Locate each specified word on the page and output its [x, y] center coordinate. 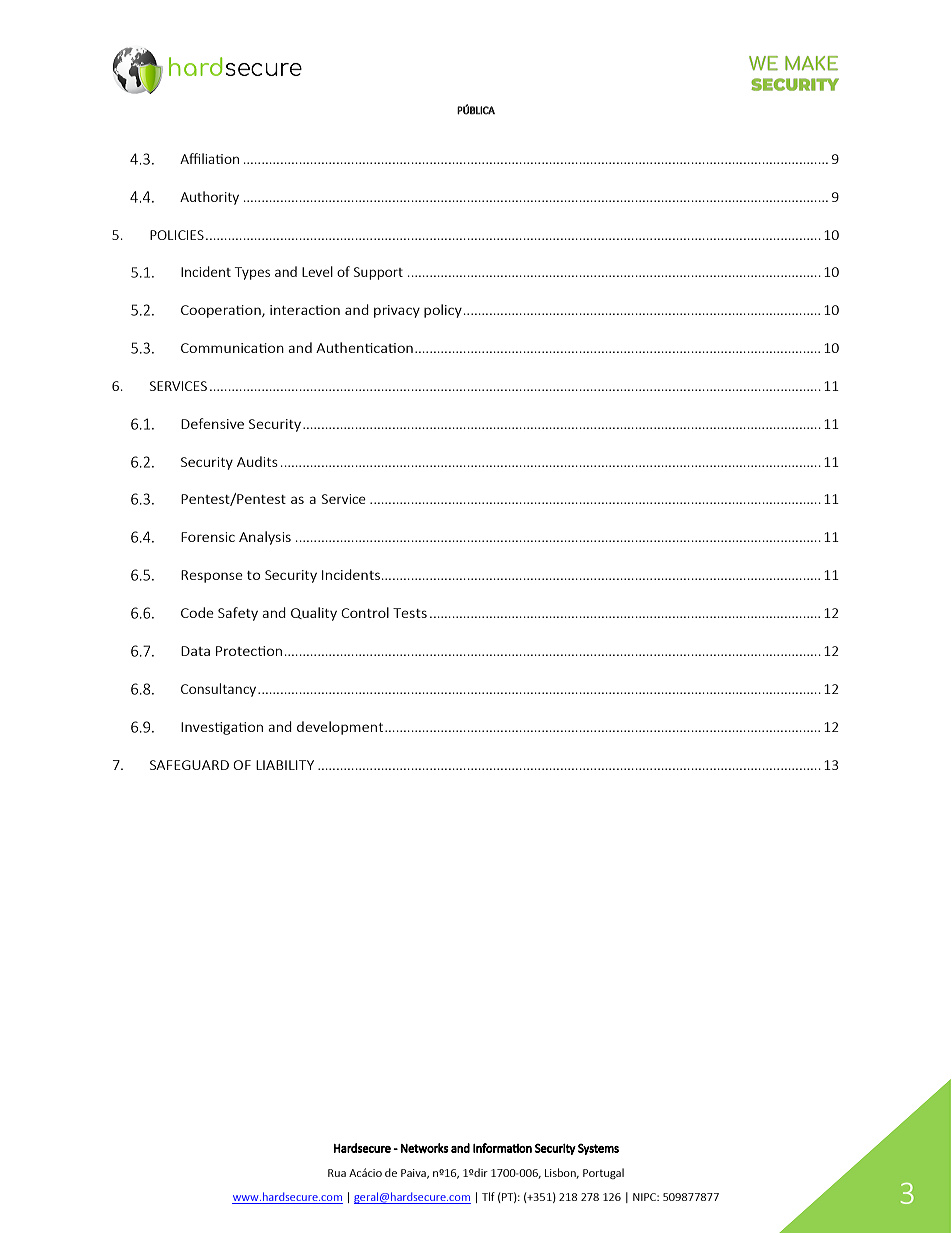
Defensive [212, 423]
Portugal [603, 1173]
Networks [425, 1148]
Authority [209, 198]
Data [195, 651]
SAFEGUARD [189, 765]
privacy [397, 311]
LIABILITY [285, 765]
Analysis [265, 538]
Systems [598, 1149]
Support [378, 273]
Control [365, 612]
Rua [337, 1173]
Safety [238, 614]
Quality [314, 614]
